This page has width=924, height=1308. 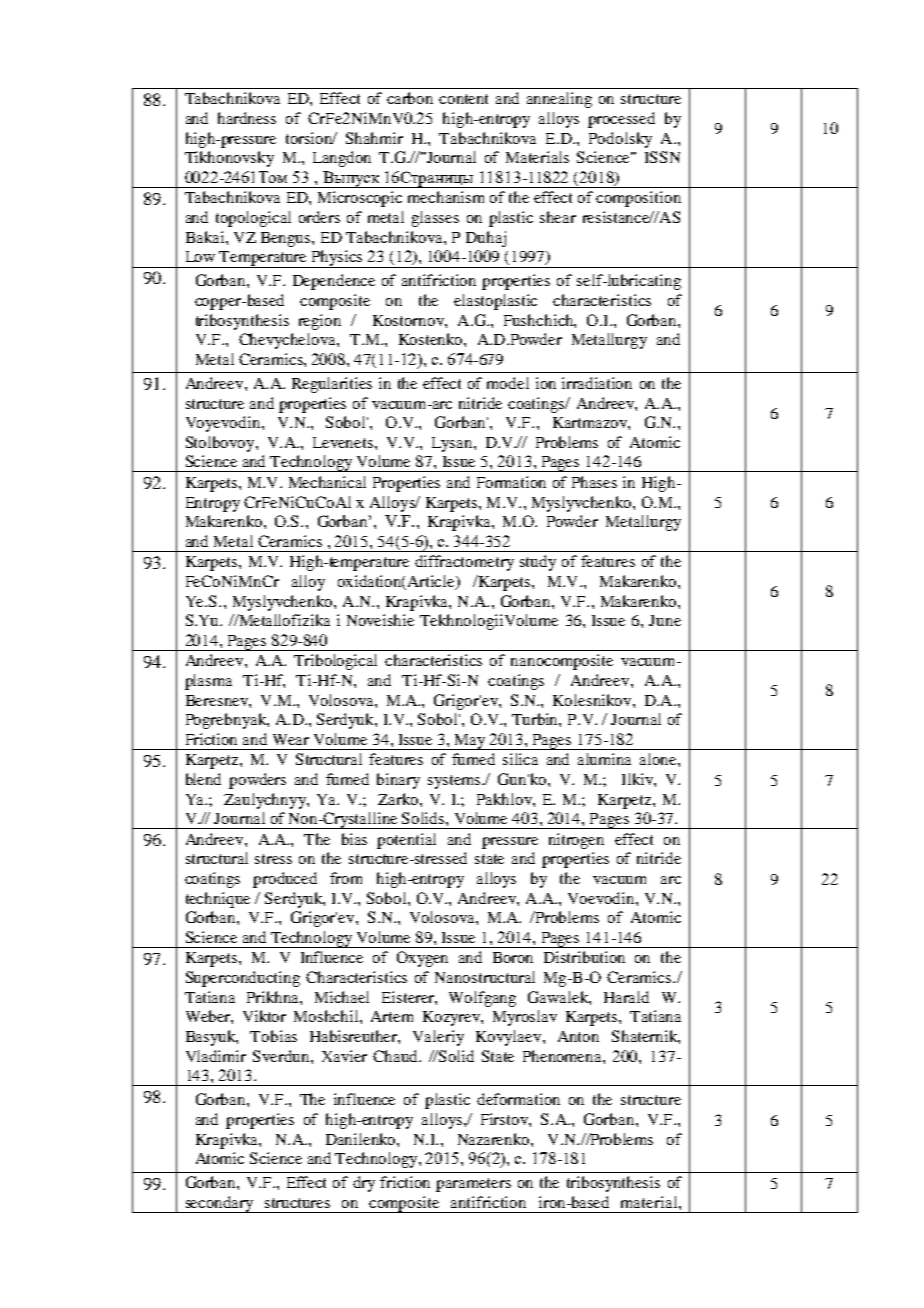 What do you see at coordinates (219, 1204) in the page?
I see `secondary` at bounding box center [219, 1204].
